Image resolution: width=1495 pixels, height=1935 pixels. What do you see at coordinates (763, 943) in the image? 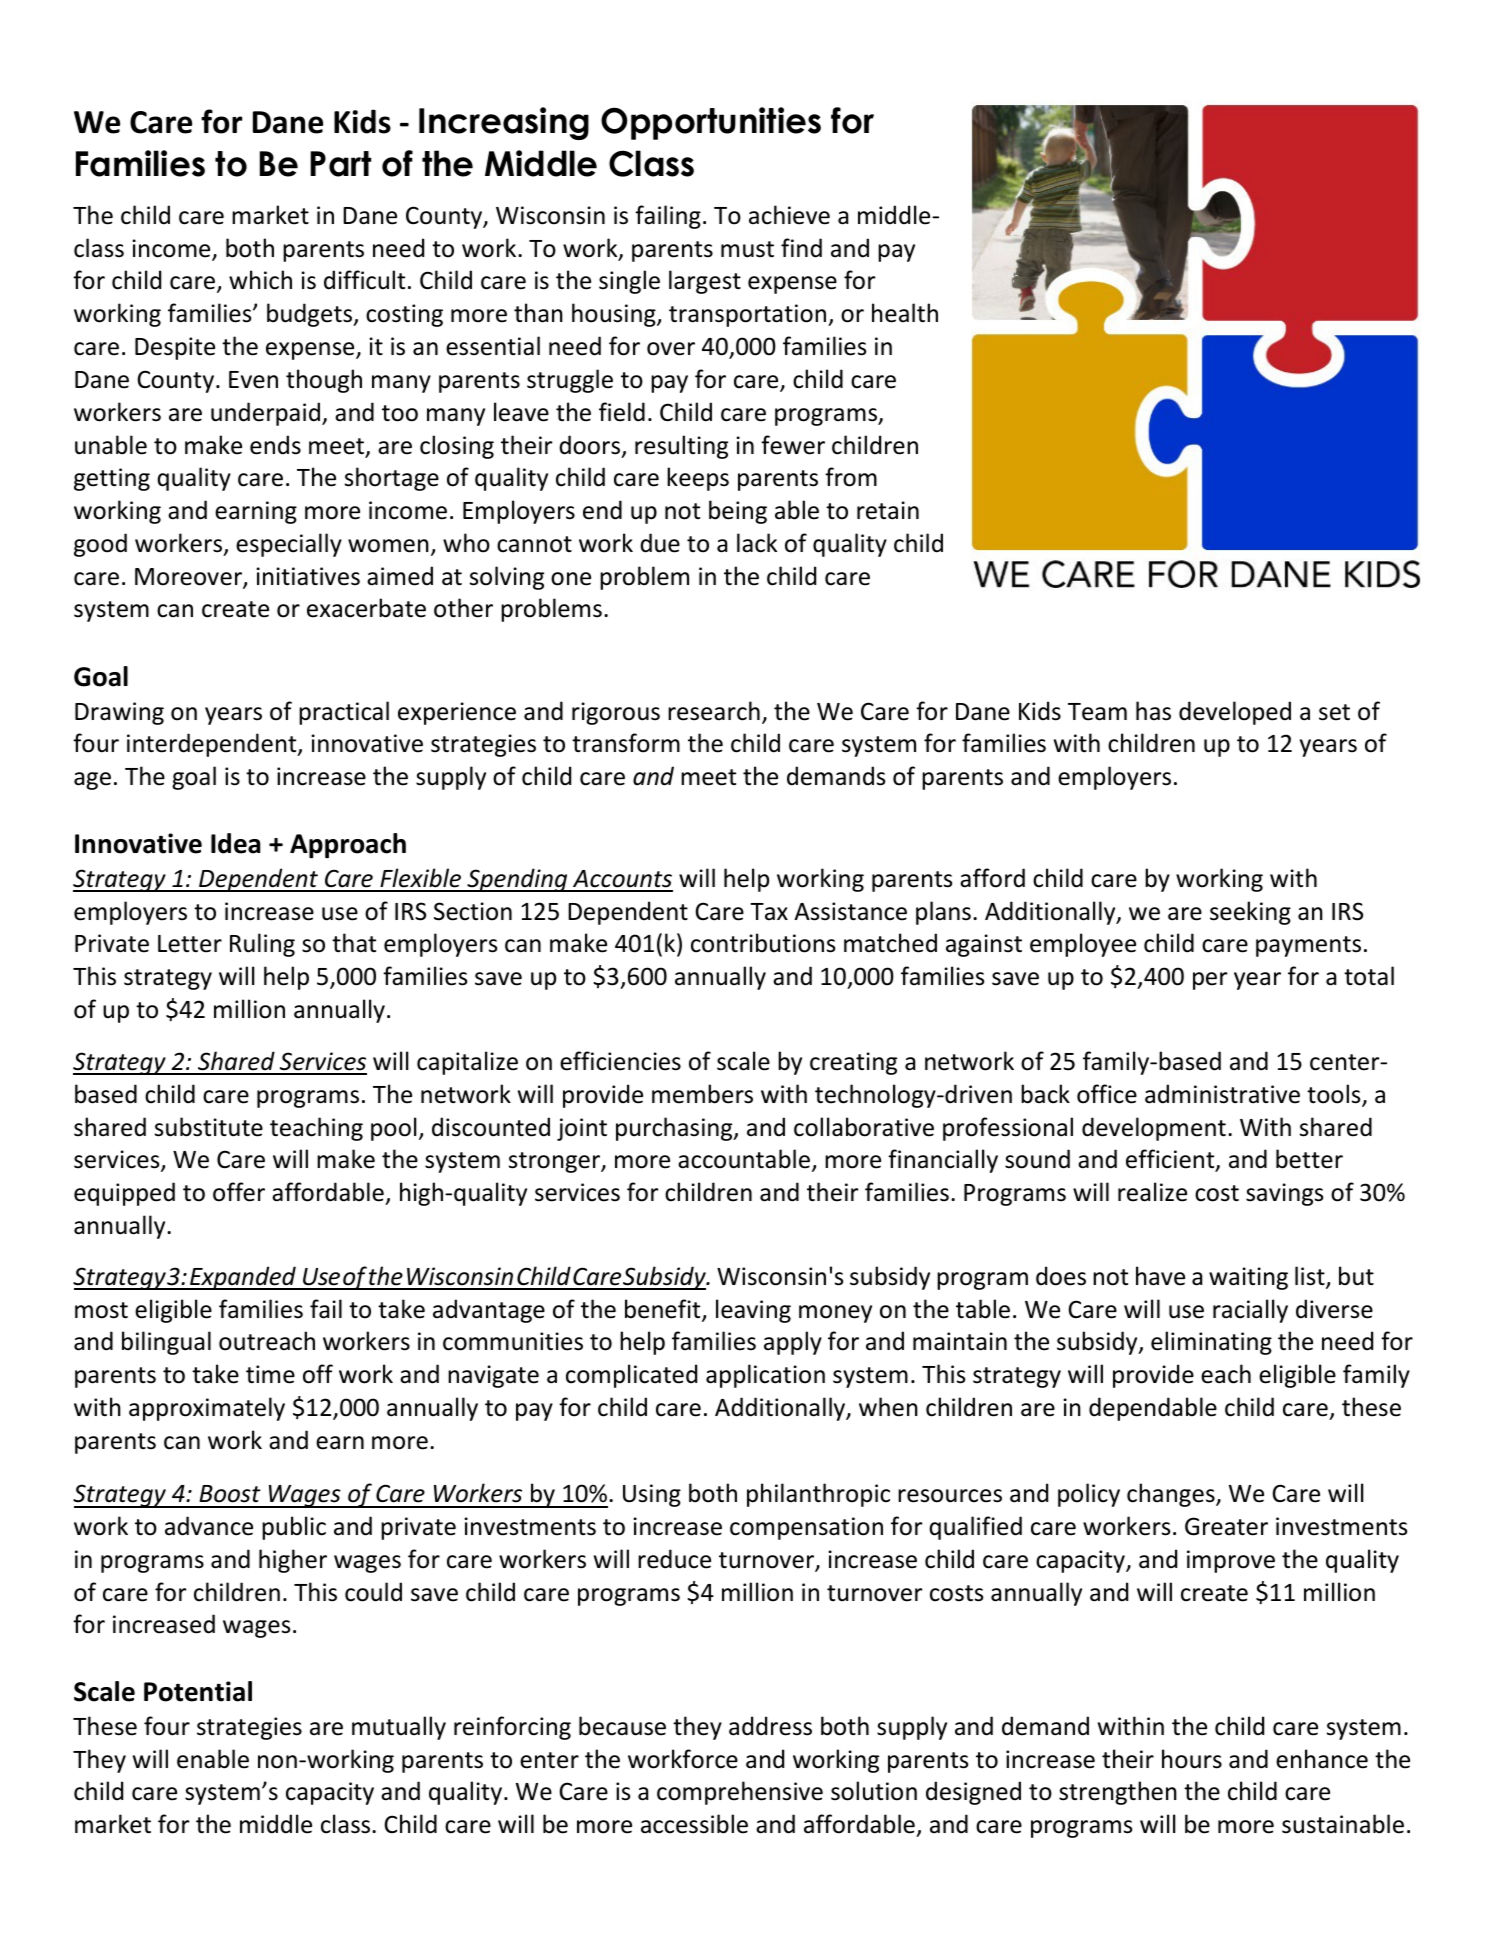
I see `contributions` at bounding box center [763, 943].
